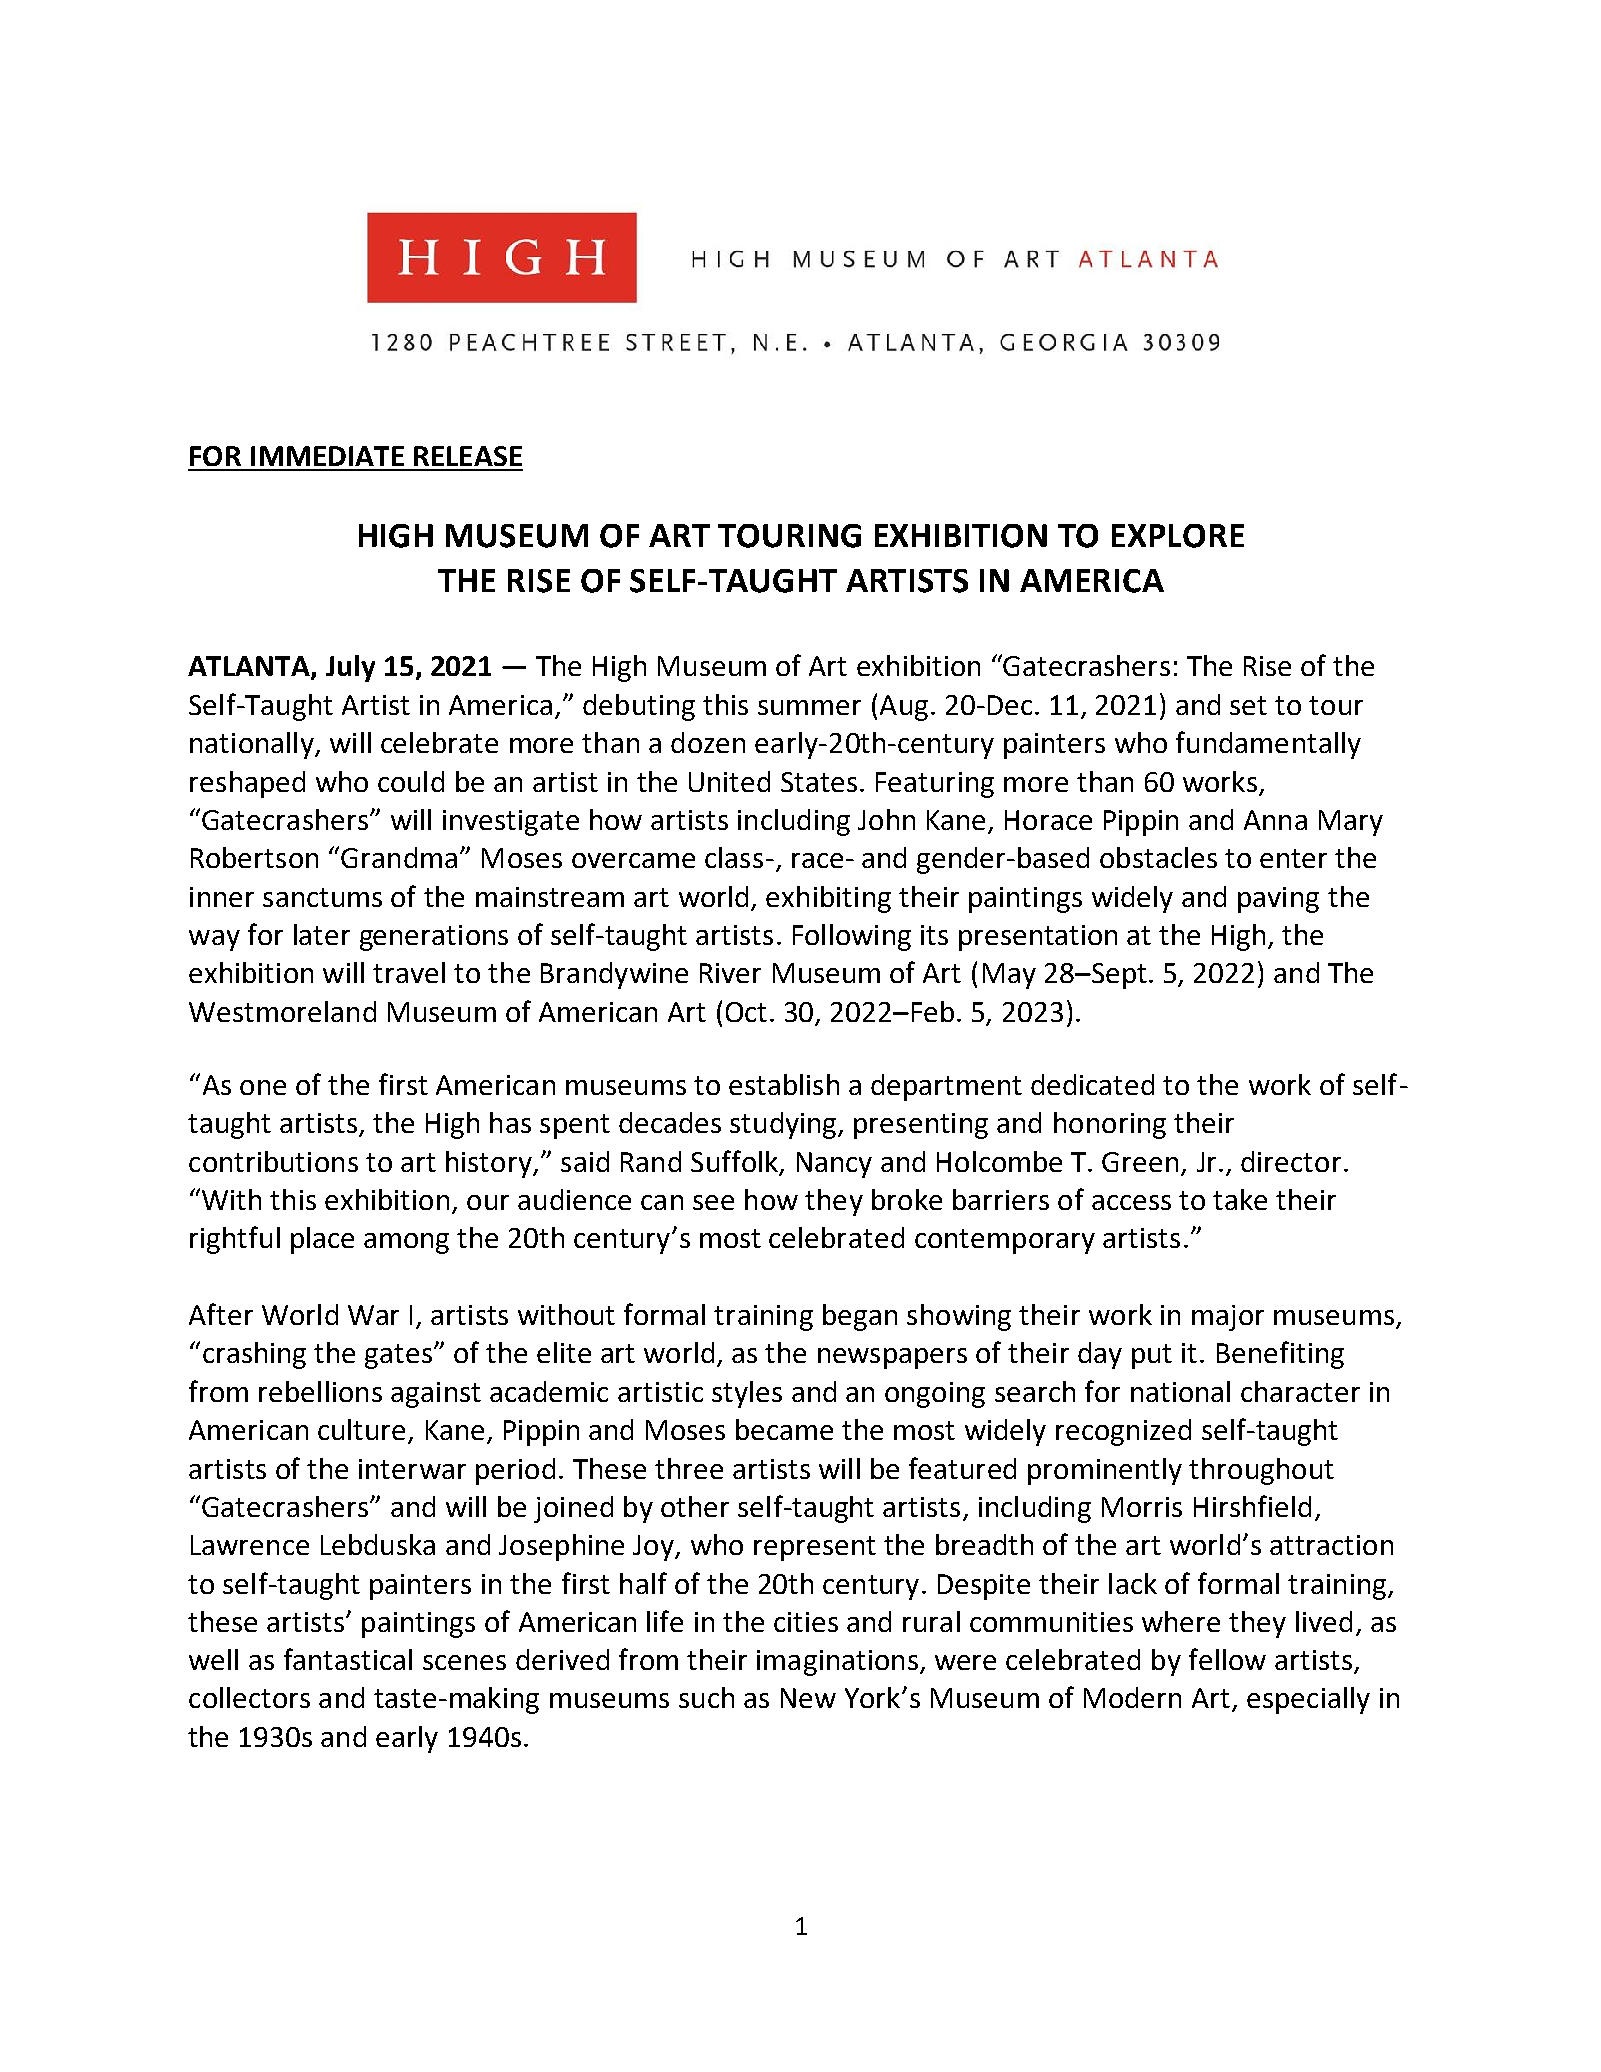 The width and height of the document is (1601, 2072). Describe the element at coordinates (828, 899) in the document. I see `exhibiting` at that location.
